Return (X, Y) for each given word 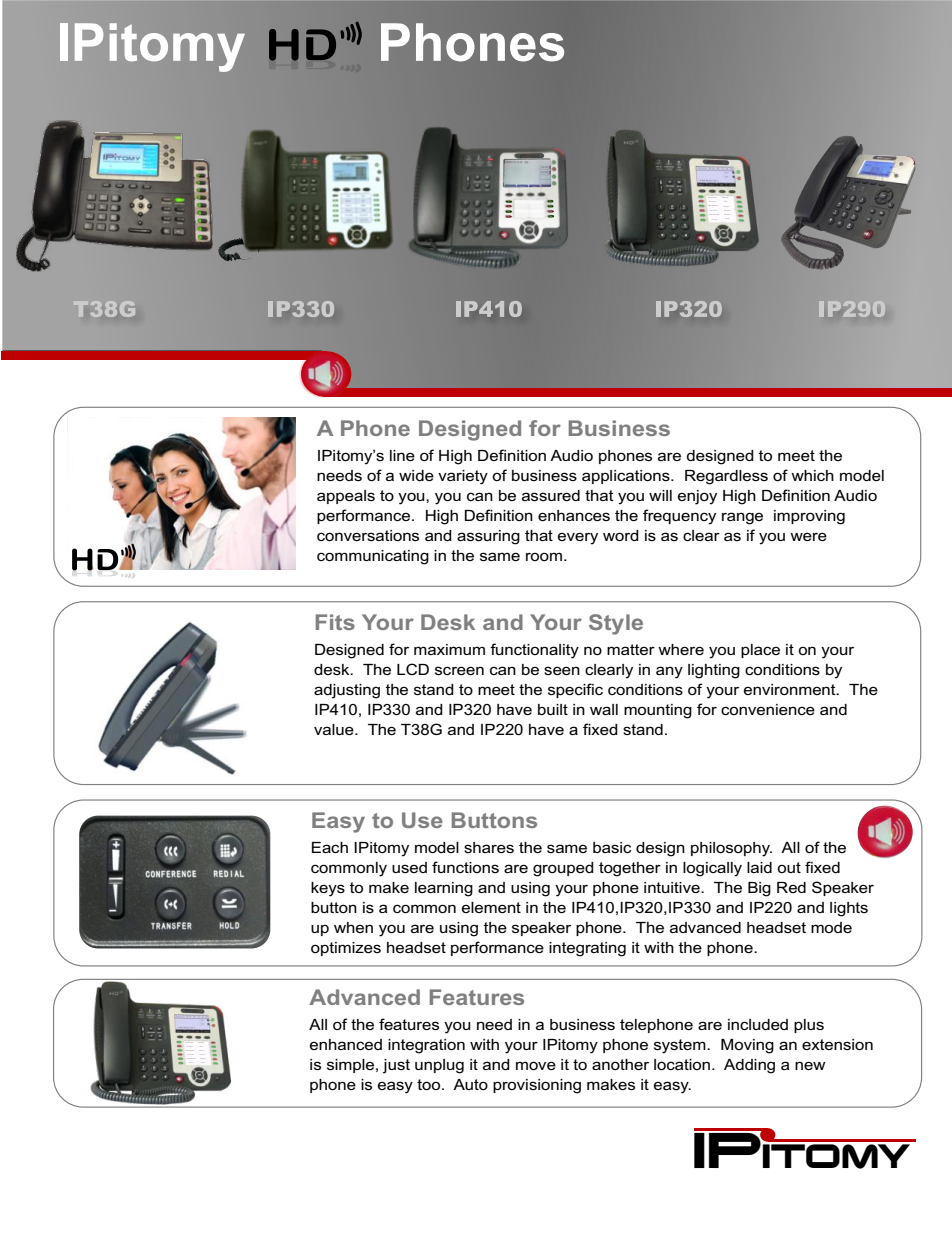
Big (759, 889)
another (620, 1064)
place (760, 651)
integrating (587, 949)
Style (616, 624)
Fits (335, 622)
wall (604, 709)
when (353, 927)
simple (350, 1066)
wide (416, 475)
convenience (768, 709)
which (812, 475)
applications (627, 477)
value (335, 729)
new (810, 1065)
